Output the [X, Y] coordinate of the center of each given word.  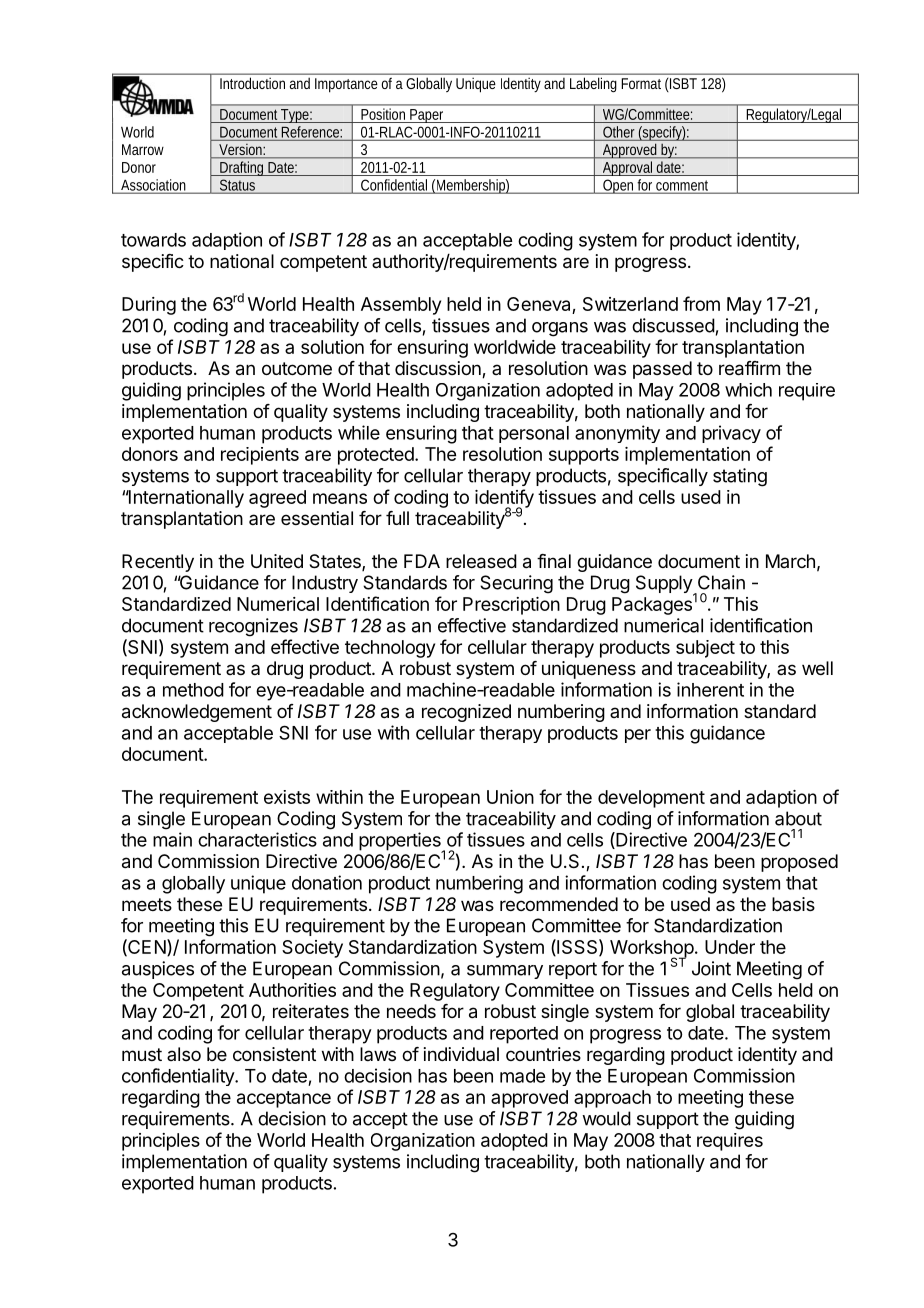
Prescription [511, 606]
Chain [721, 582]
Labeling [593, 85]
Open [619, 186]
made [522, 1076]
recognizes [253, 627]
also [184, 1054]
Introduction [252, 83]
